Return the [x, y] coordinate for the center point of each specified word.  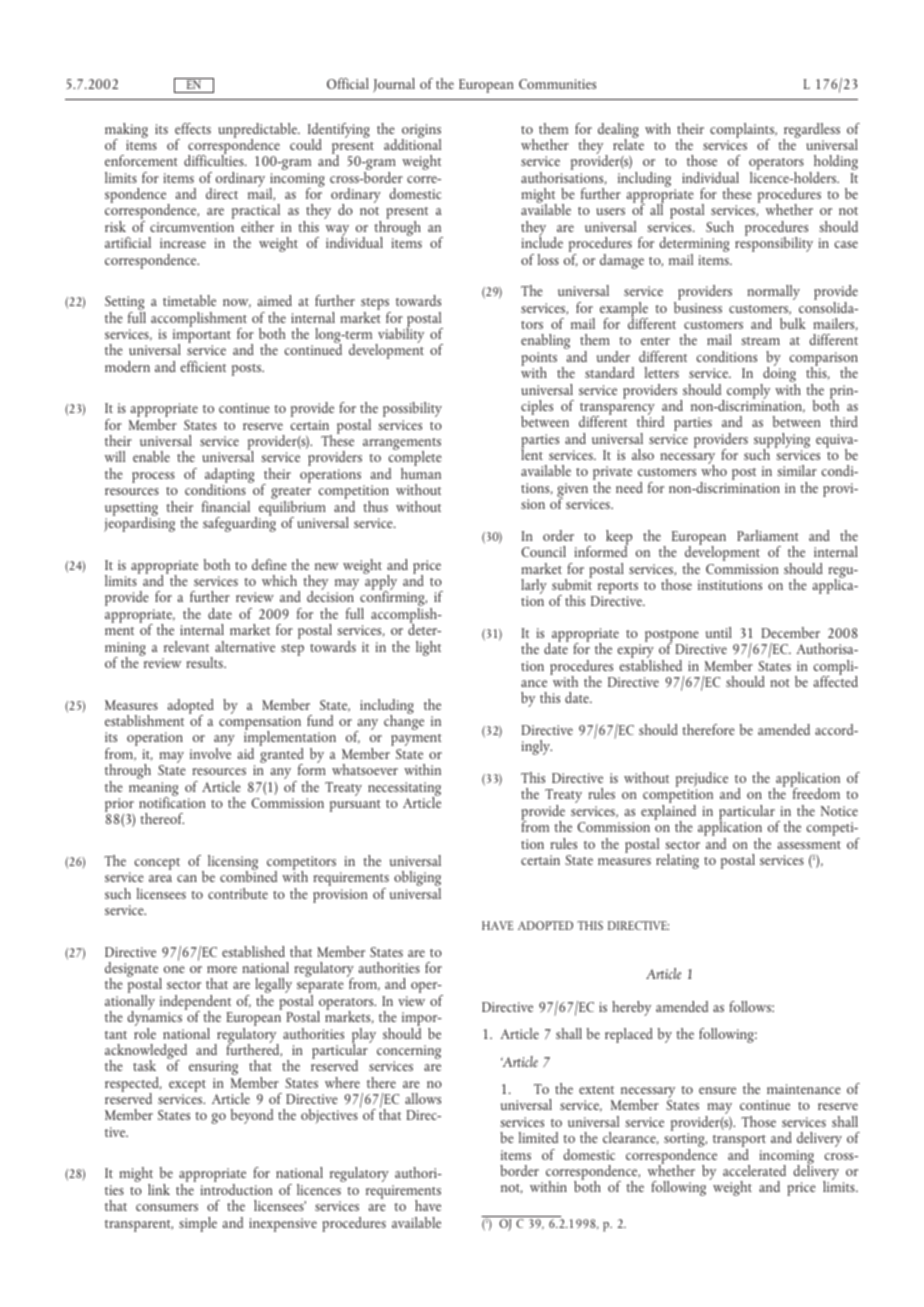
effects [193, 128]
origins [421, 132]
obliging [417, 880]
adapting [229, 477]
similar [797, 470]
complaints [743, 131]
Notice [839, 811]
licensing [233, 864]
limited [538, 1137]
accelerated [754, 1170]
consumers [167, 1207]
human [421, 473]
